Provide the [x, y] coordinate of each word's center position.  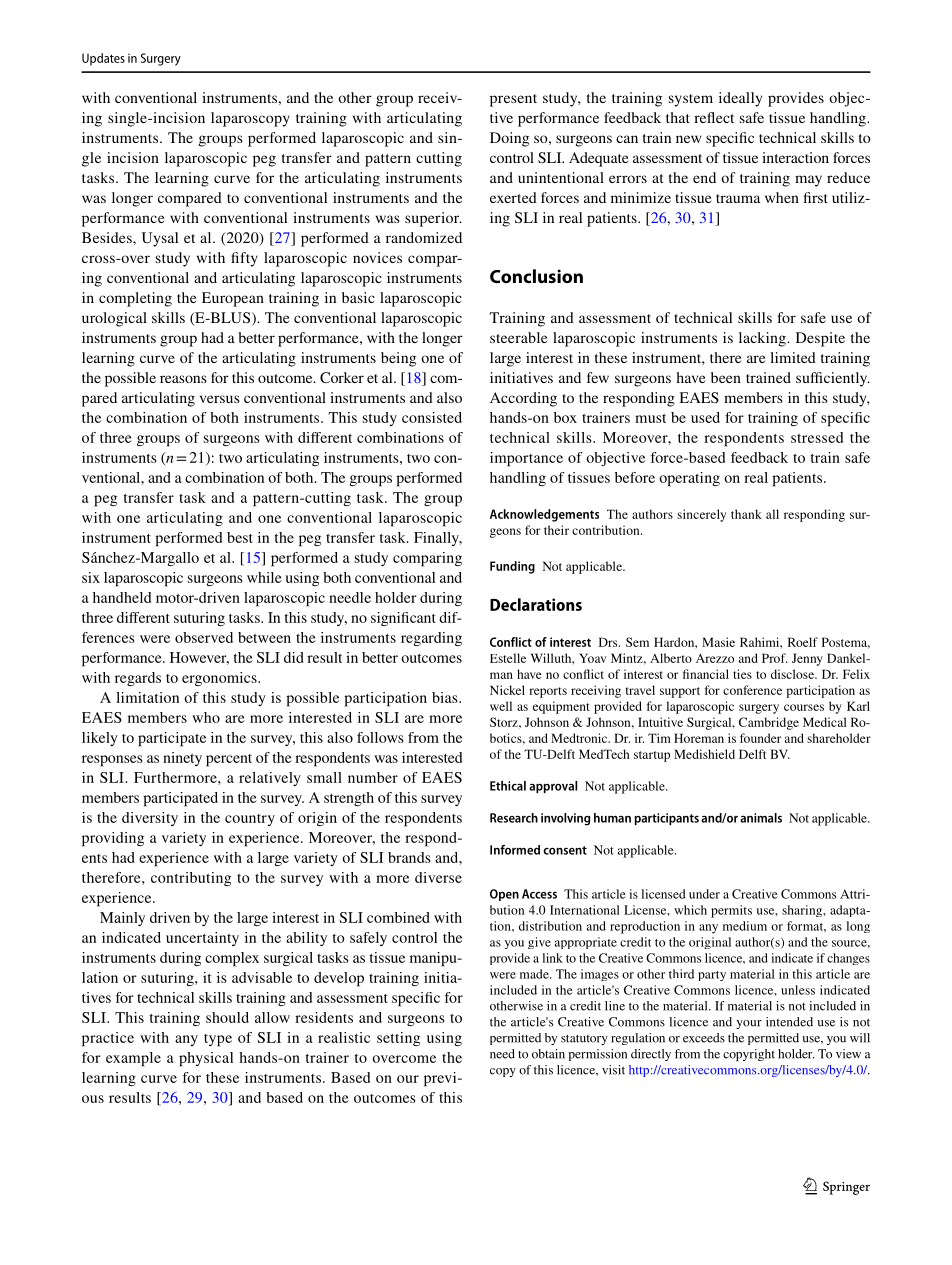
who [206, 717]
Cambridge [769, 723]
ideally [740, 99]
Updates [103, 59]
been [726, 377]
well [501, 706]
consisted [432, 417]
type [218, 1040]
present [513, 100]
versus [220, 399]
